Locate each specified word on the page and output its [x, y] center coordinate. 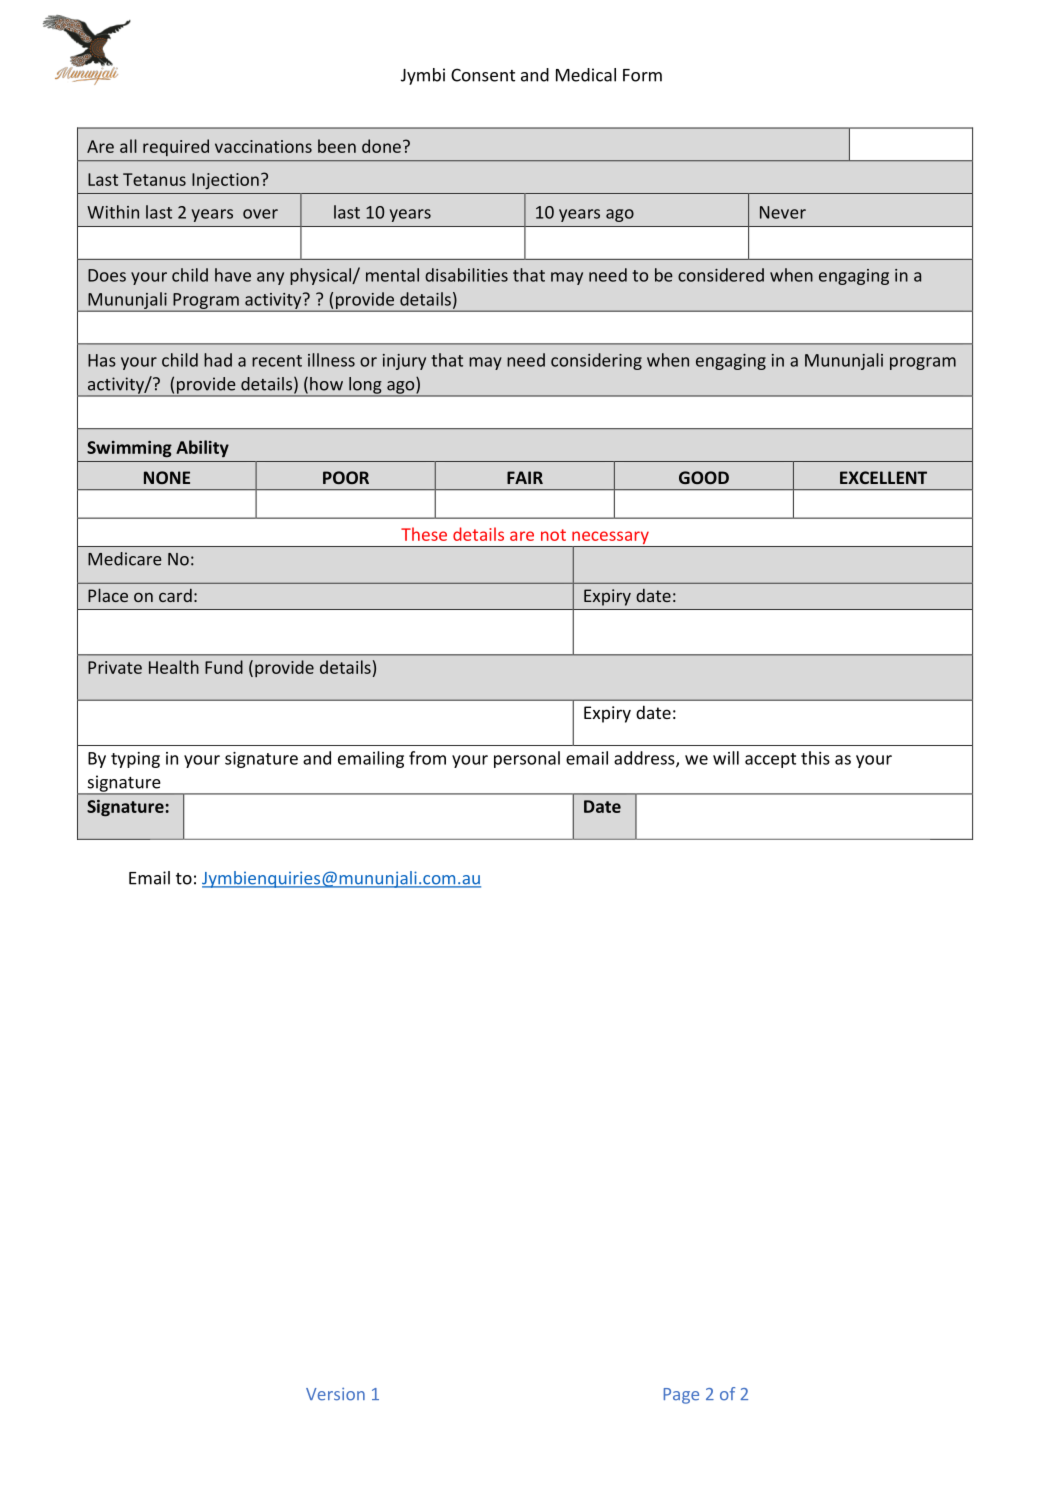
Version [335, 1394]
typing [135, 760]
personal [527, 759]
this [815, 758]
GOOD [704, 477]
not [553, 535]
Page [681, 1396]
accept [770, 760]
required [176, 147]
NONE [167, 477]
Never [783, 212]
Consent [483, 75]
